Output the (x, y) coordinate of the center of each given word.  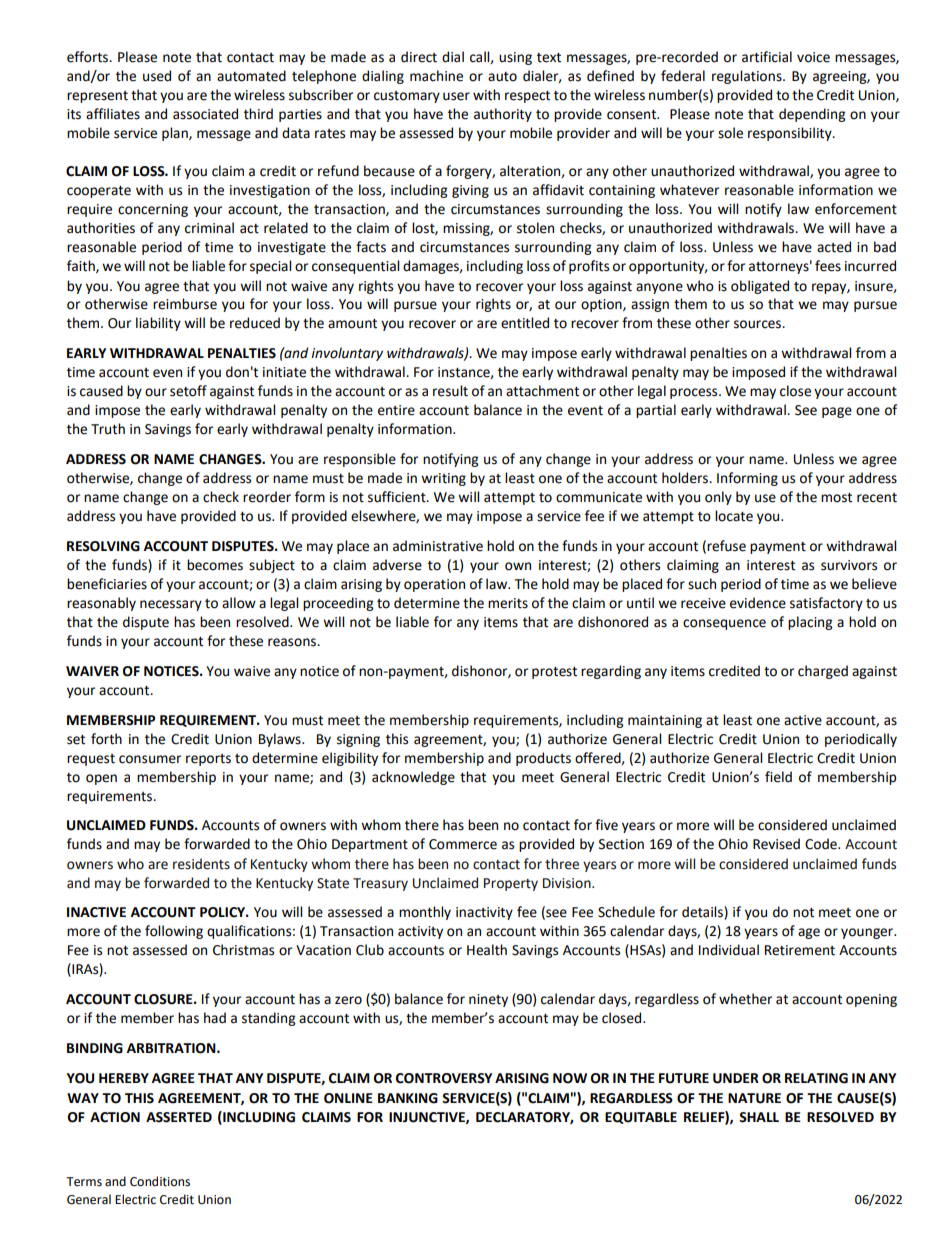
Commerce (463, 844)
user (456, 96)
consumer (150, 759)
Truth (108, 429)
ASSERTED (179, 1117)
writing (443, 479)
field (778, 777)
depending (812, 115)
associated (205, 114)
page (837, 412)
